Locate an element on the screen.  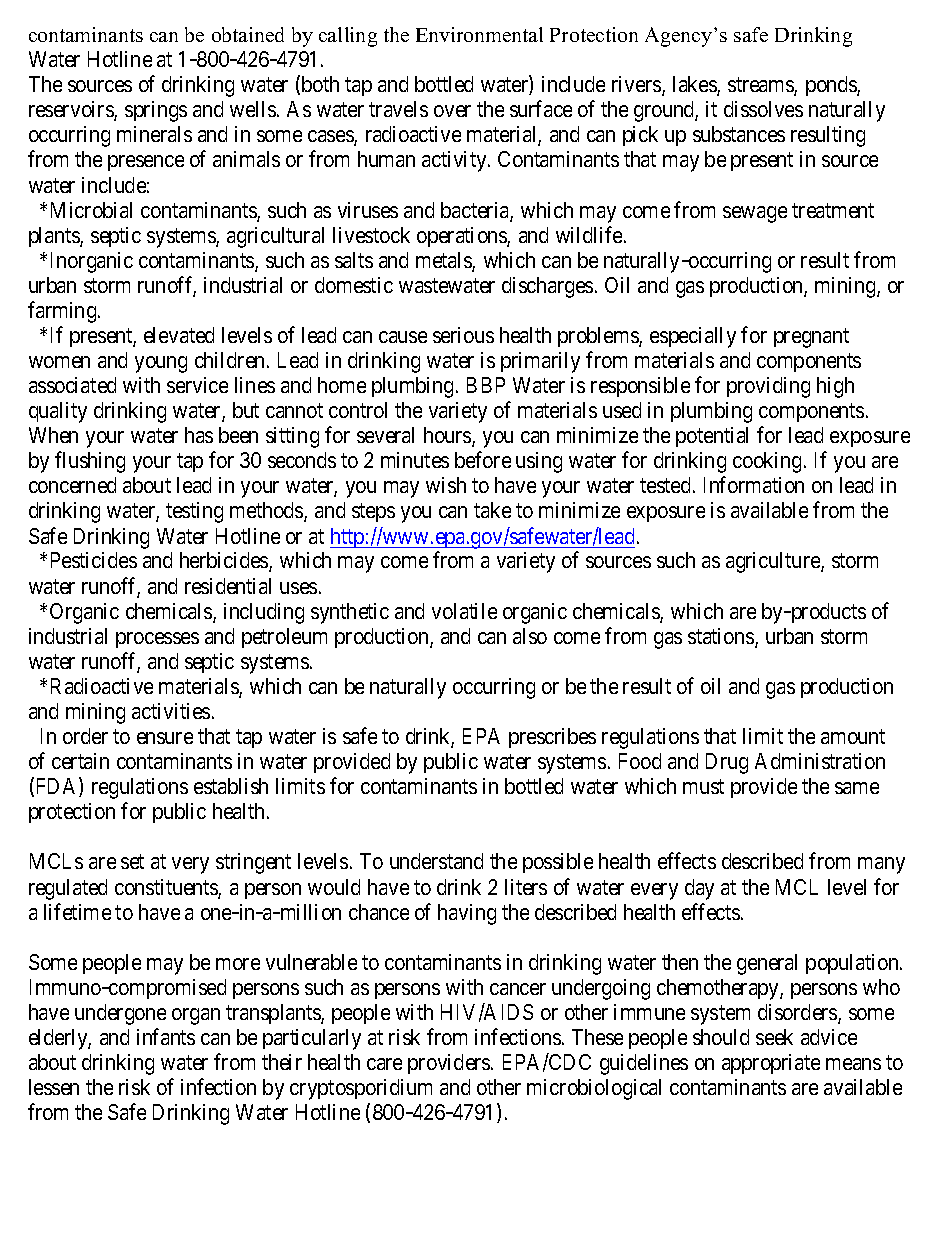
care is located at coordinates (384, 1064).
